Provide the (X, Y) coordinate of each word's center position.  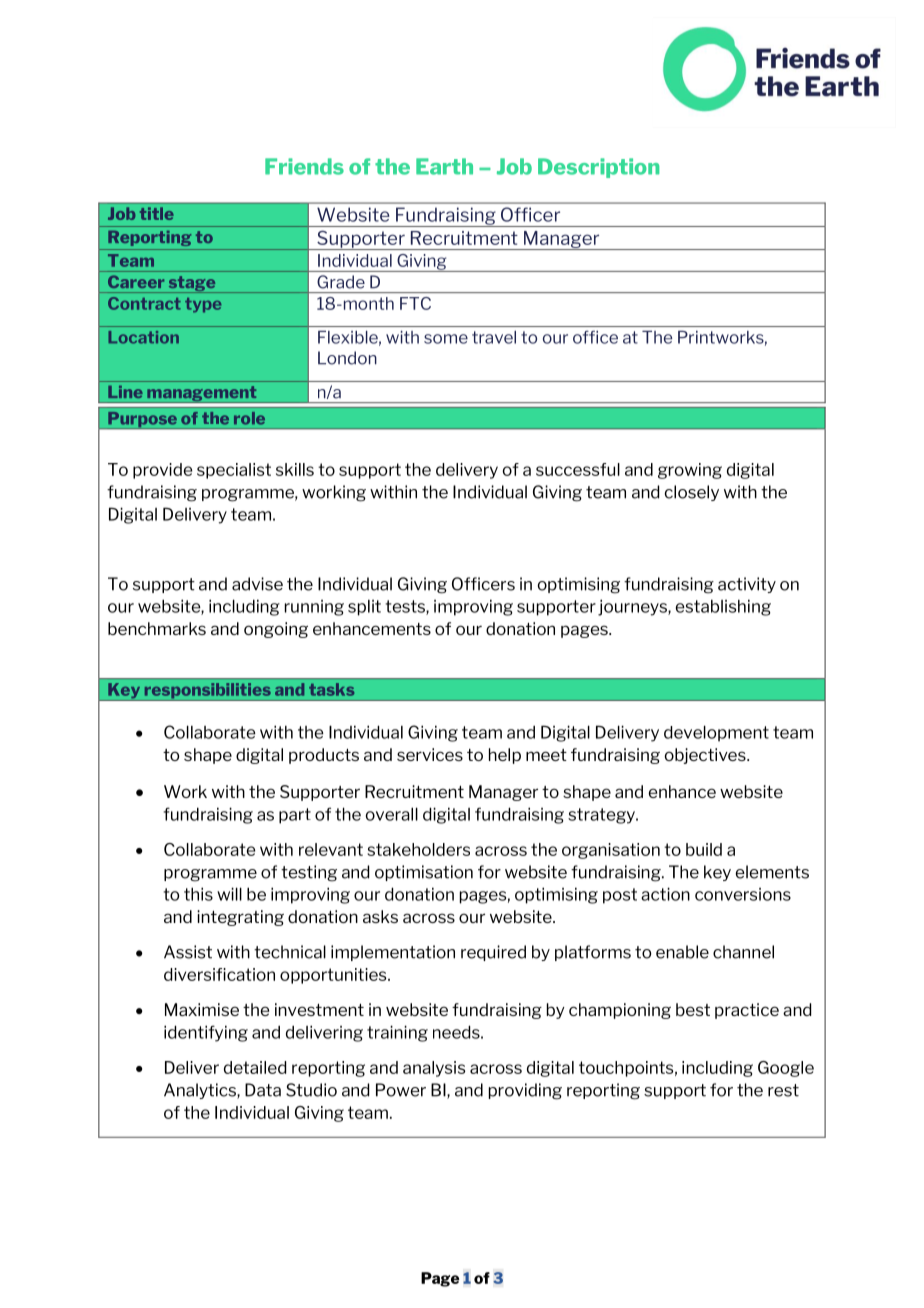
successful (578, 469)
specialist (234, 471)
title (157, 213)
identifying (206, 1033)
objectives (706, 756)
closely (692, 493)
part (295, 816)
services (430, 754)
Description (598, 168)
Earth (444, 166)
